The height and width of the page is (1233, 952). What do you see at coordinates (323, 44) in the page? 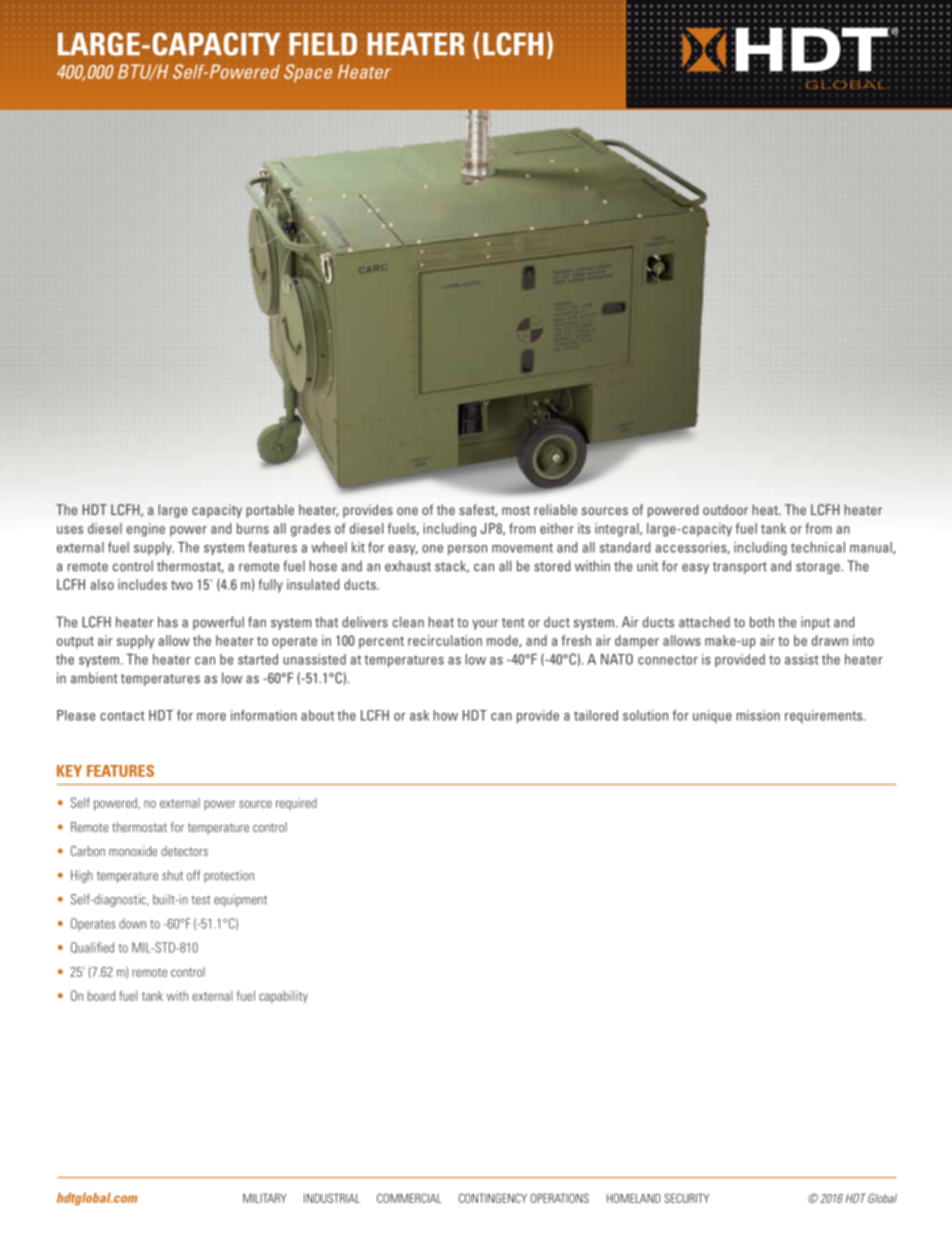
I see `FIELD` at bounding box center [323, 44].
